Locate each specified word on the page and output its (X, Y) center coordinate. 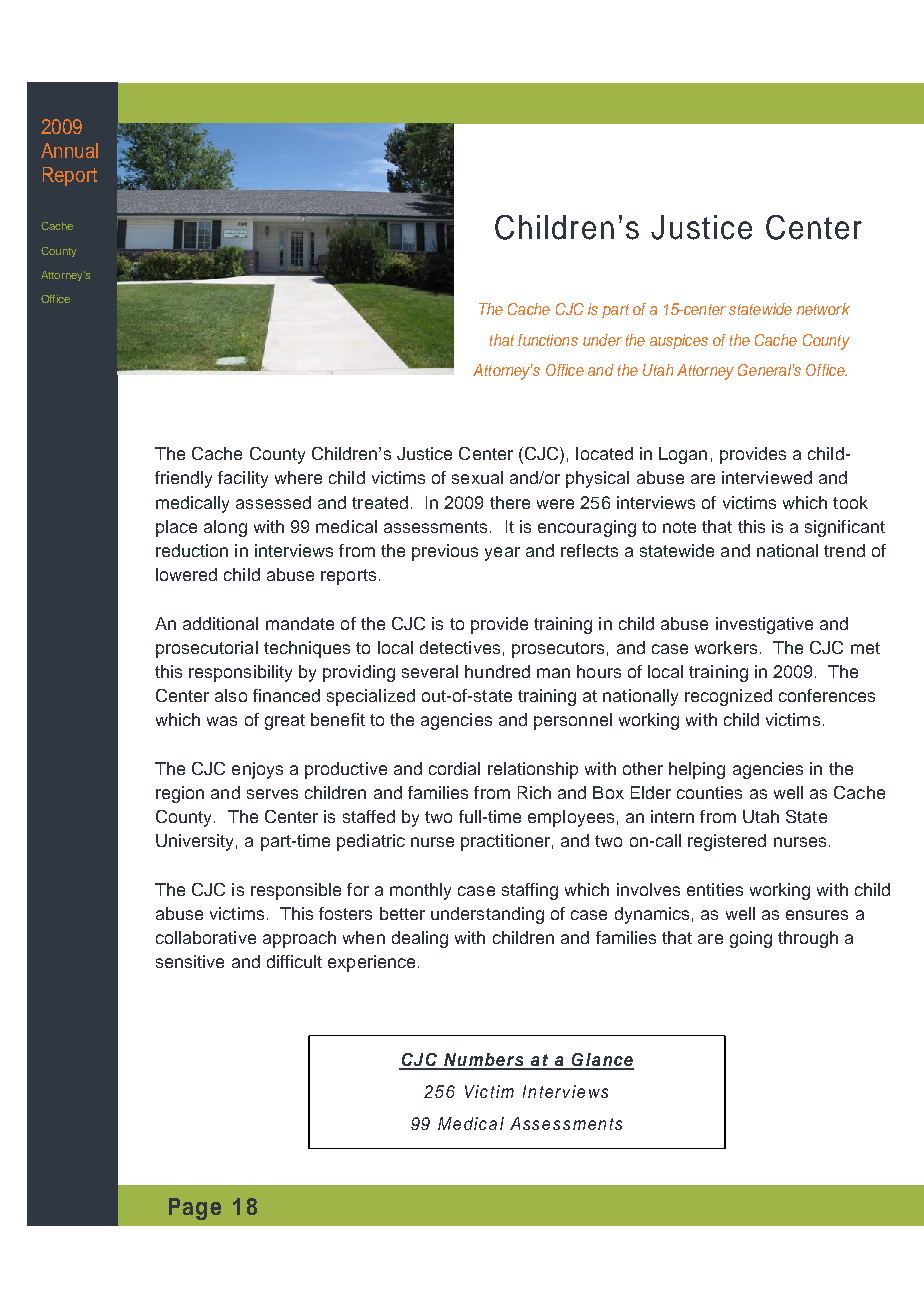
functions (548, 340)
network (823, 309)
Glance (602, 1061)
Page (195, 1209)
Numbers (484, 1061)
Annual (69, 150)
